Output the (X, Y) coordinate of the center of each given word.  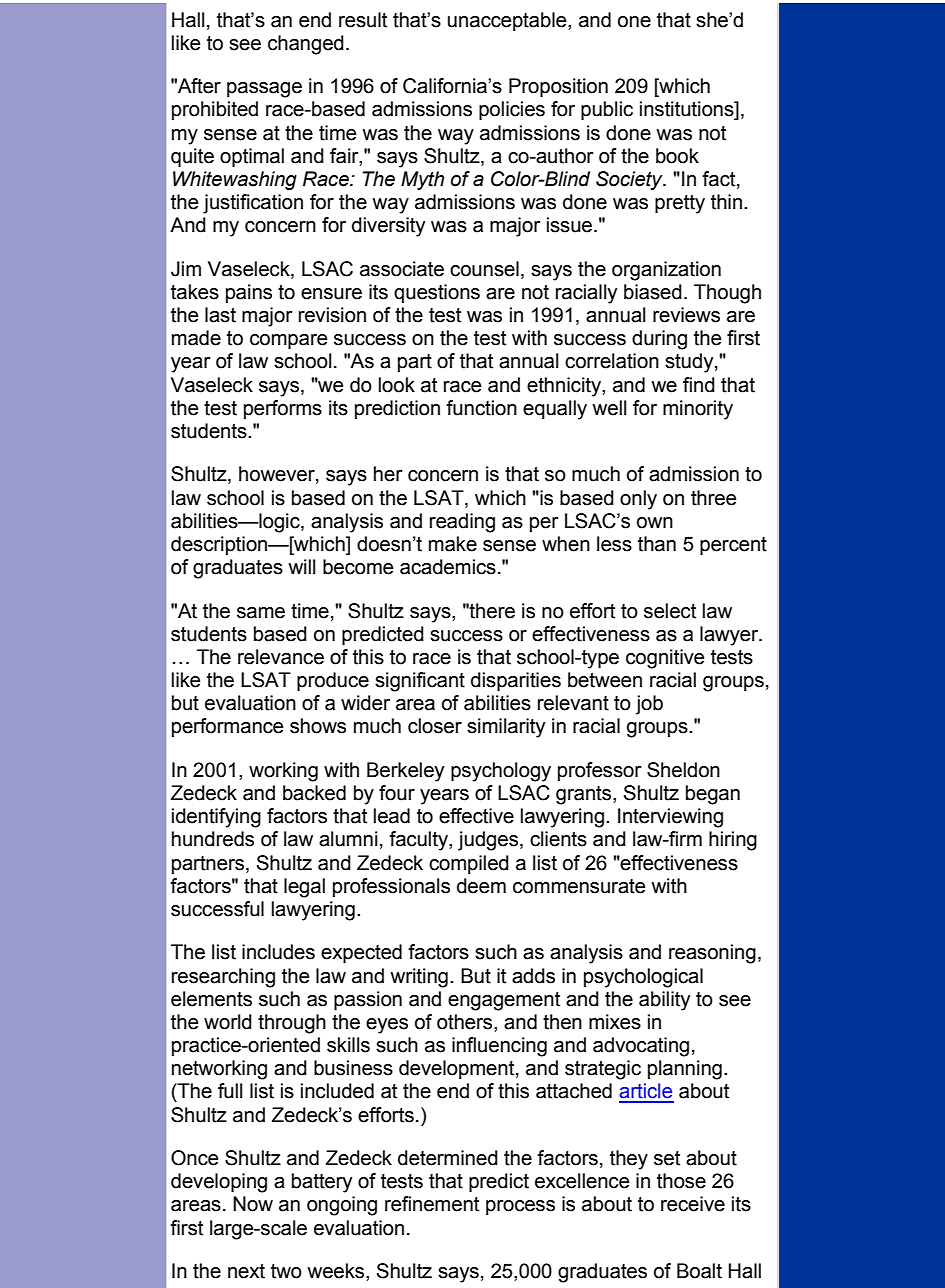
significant (420, 682)
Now (253, 1204)
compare (288, 341)
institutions (688, 110)
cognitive (665, 659)
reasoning (712, 954)
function (481, 408)
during (659, 340)
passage (264, 90)
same (261, 613)
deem (481, 886)
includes (278, 952)
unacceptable (508, 21)
